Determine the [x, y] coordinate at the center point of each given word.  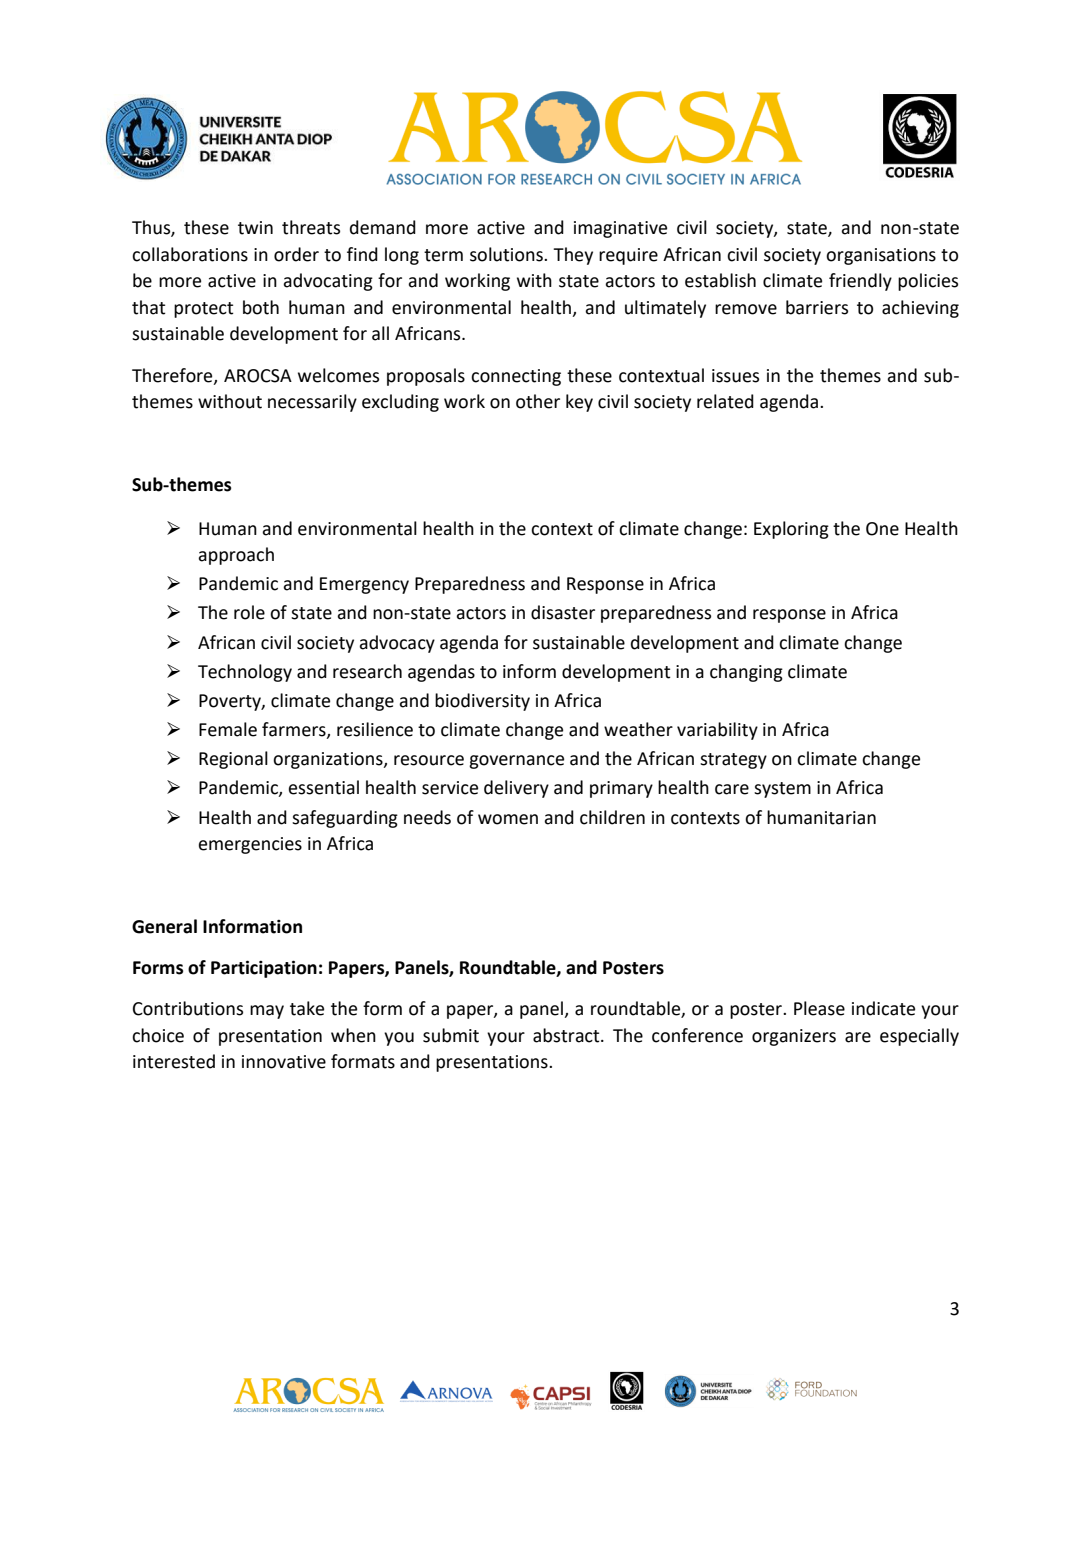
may [267, 1012]
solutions [507, 254]
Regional [233, 760]
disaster [563, 612]
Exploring [791, 530]
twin [255, 228]
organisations [881, 256]
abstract [567, 1035]
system [782, 790]
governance [516, 762]
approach [236, 556]
